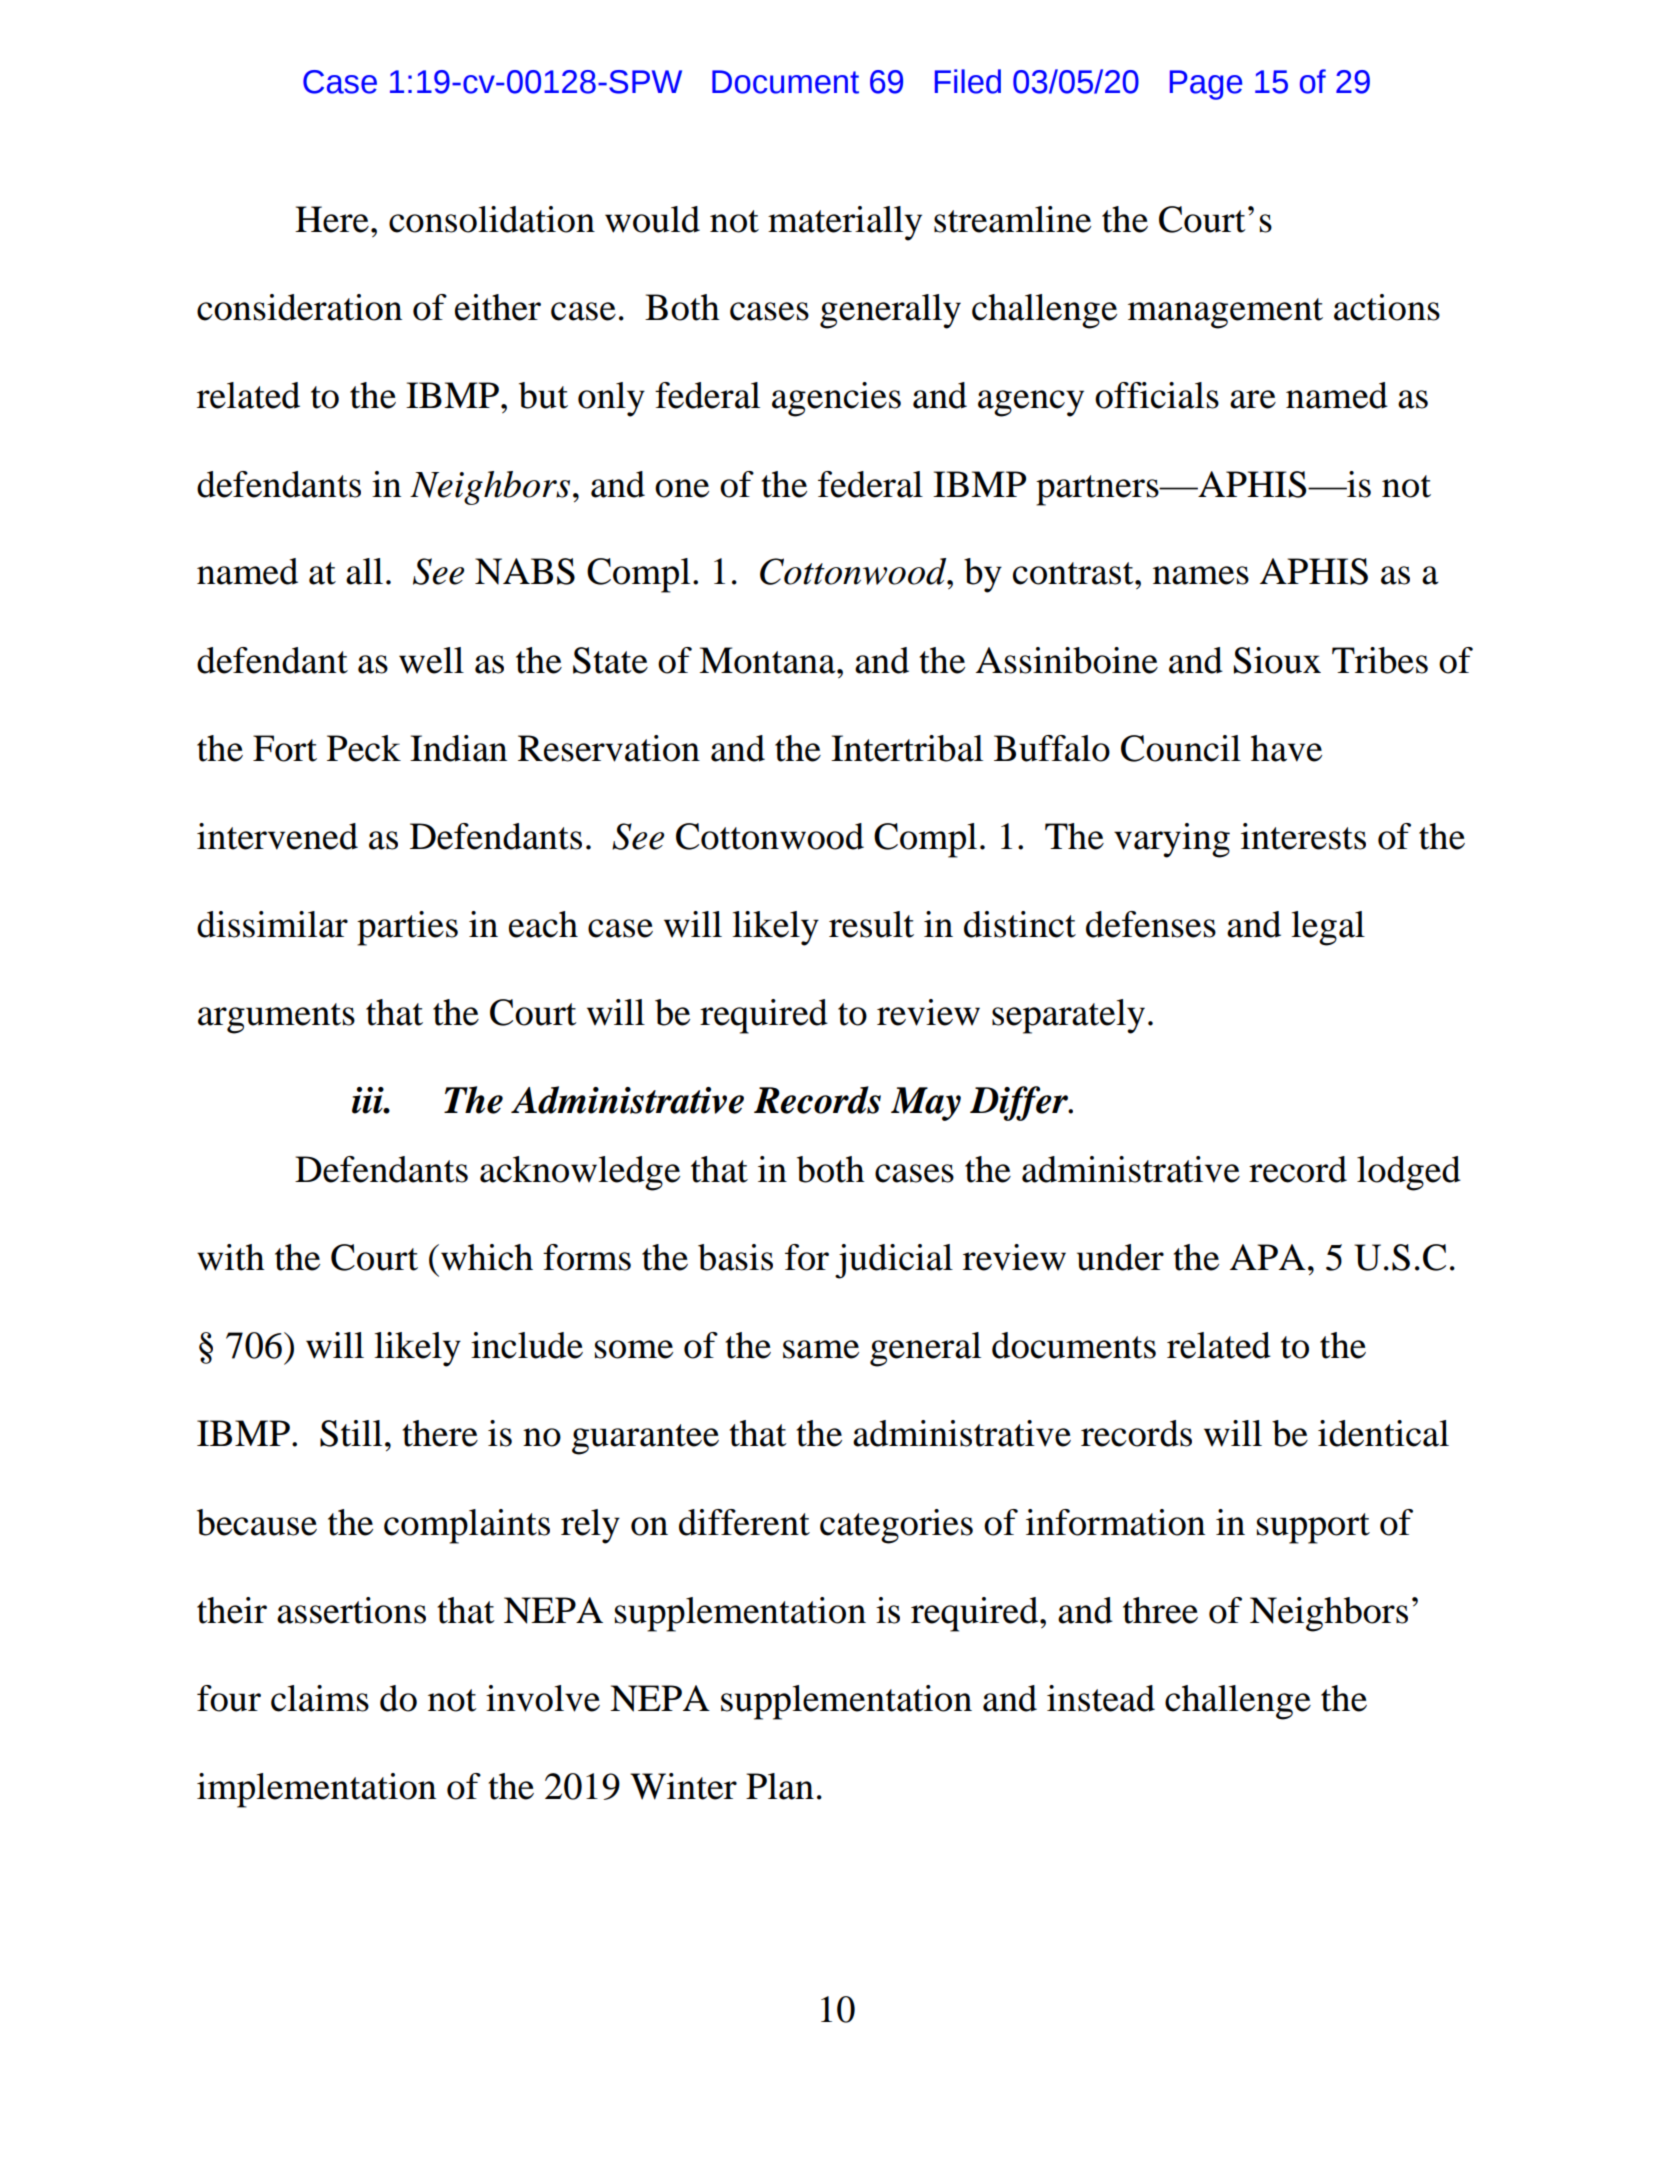 This image has width=1673, height=2166. I want to click on APA, so click(1268, 1257).
